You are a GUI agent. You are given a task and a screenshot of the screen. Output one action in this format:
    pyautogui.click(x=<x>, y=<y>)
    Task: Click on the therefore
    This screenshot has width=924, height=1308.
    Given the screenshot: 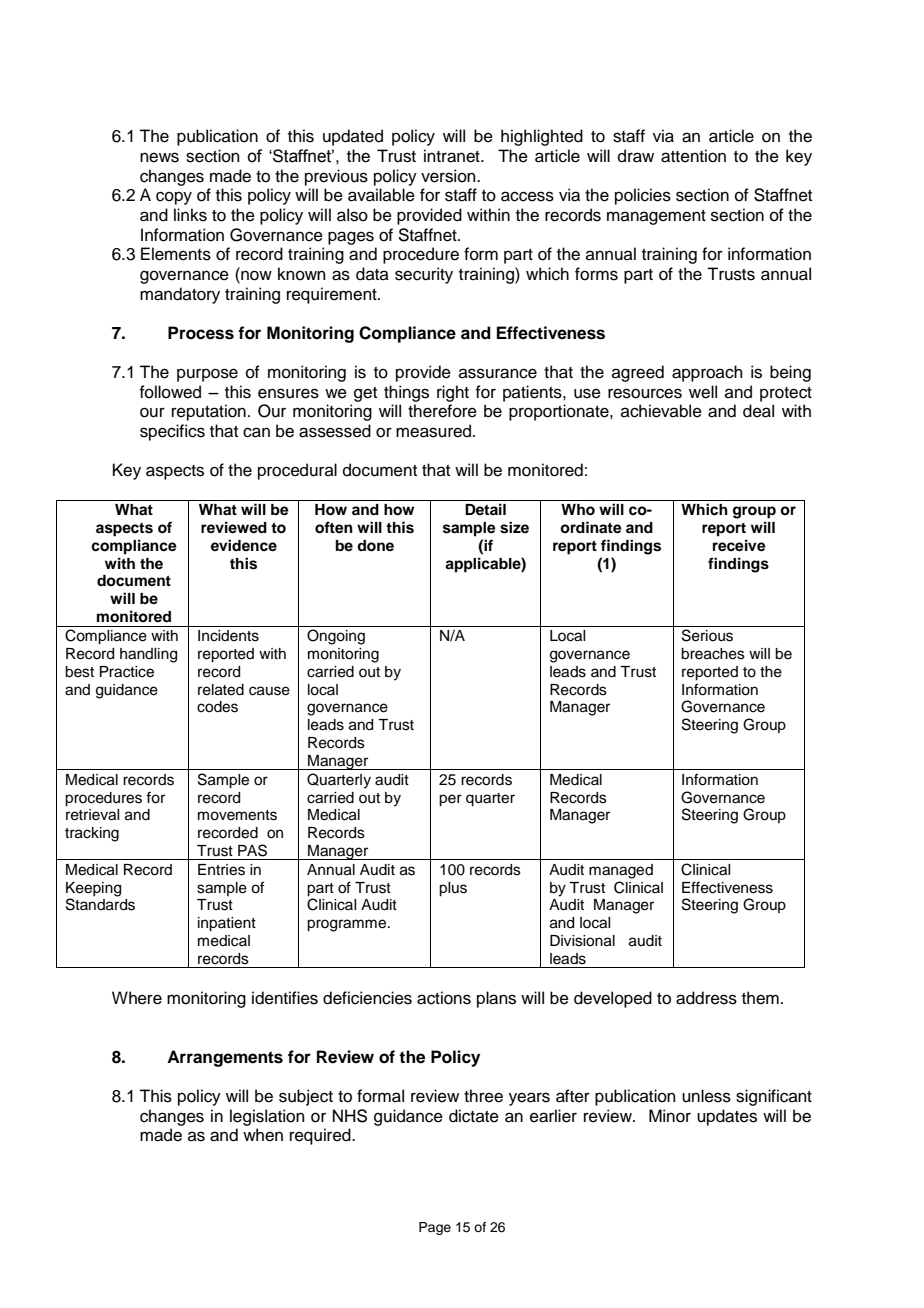 What is the action you would take?
    pyautogui.click(x=442, y=411)
